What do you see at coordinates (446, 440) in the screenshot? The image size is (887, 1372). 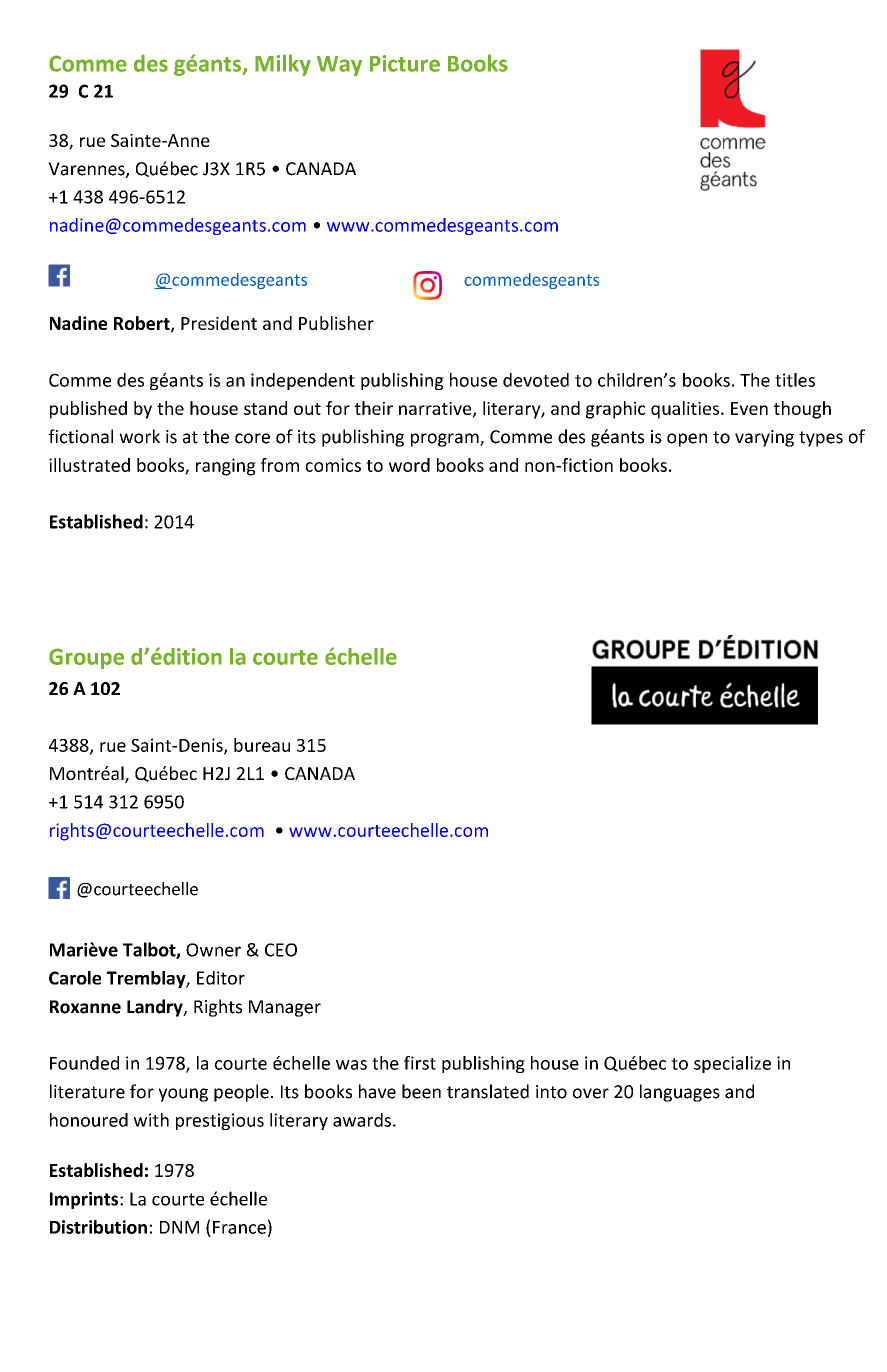 I see `program` at bounding box center [446, 440].
